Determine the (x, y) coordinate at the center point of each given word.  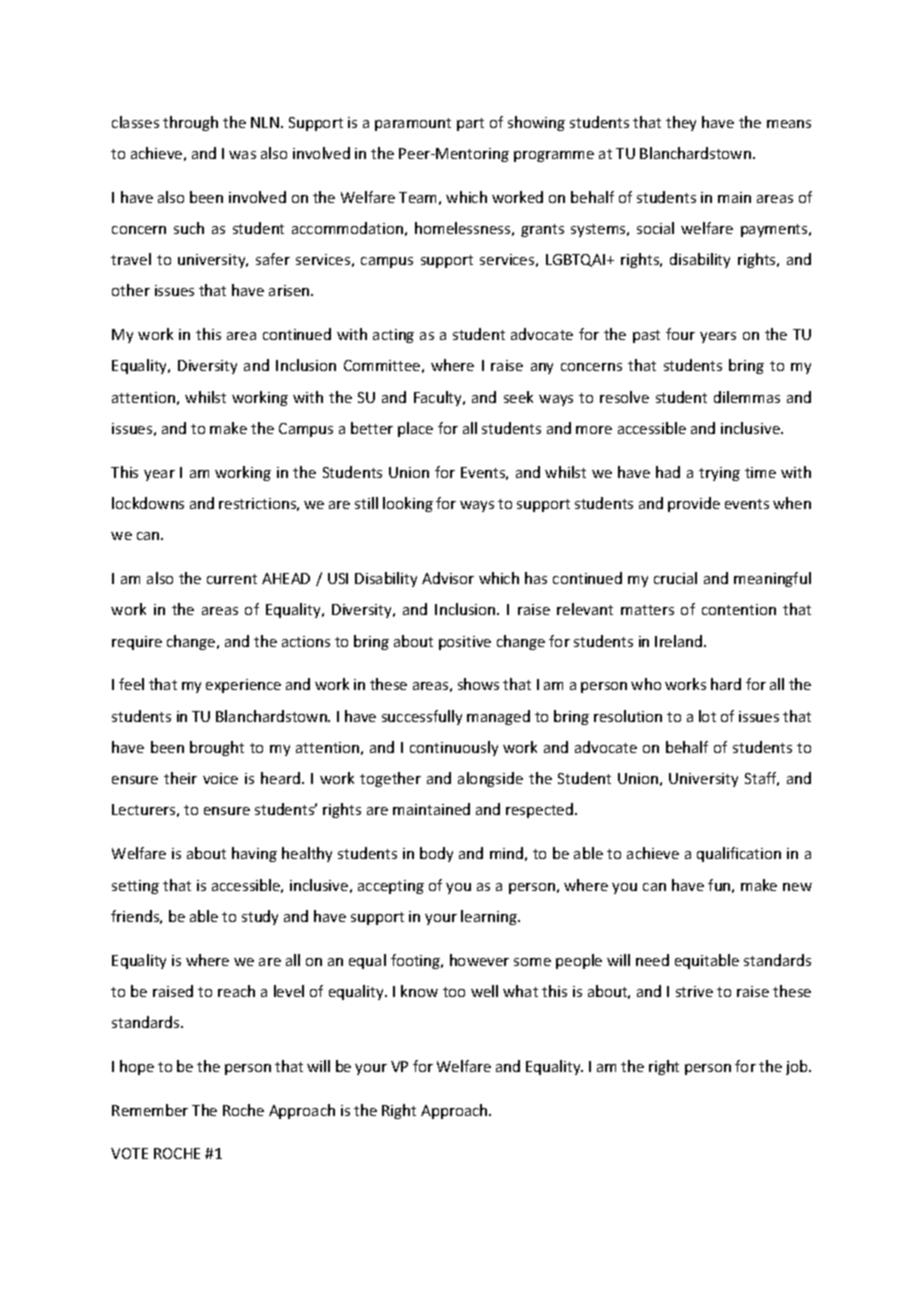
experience (243, 686)
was (242, 155)
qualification (739, 854)
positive (465, 643)
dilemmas (747, 397)
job (798, 1067)
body (436, 854)
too (454, 992)
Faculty (439, 398)
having (254, 854)
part (470, 124)
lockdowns (148, 503)
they (681, 123)
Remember (150, 1110)
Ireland (678, 641)
